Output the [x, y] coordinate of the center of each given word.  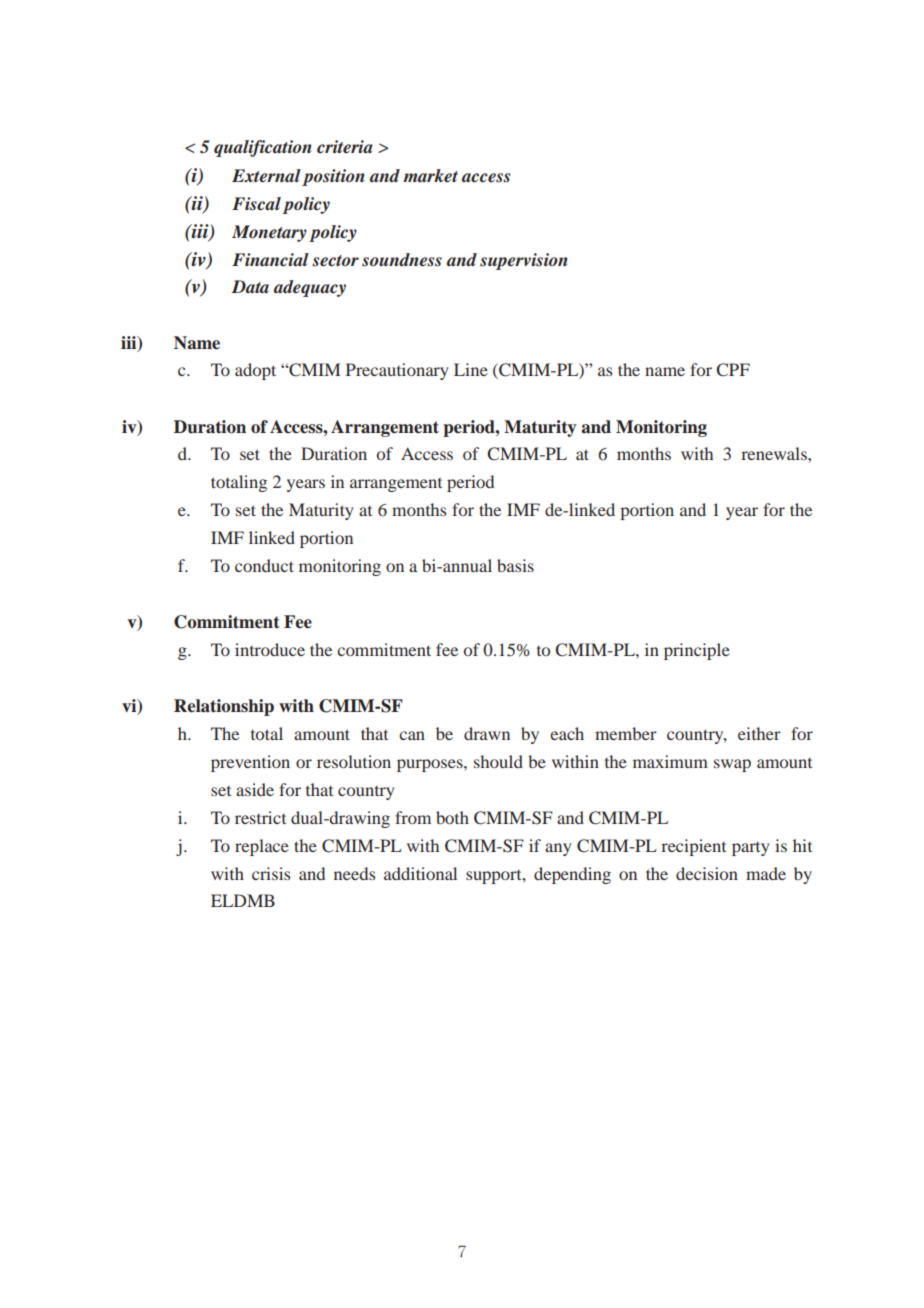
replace [262, 847]
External [266, 176]
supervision [523, 261]
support [495, 877]
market [430, 175]
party [750, 849]
